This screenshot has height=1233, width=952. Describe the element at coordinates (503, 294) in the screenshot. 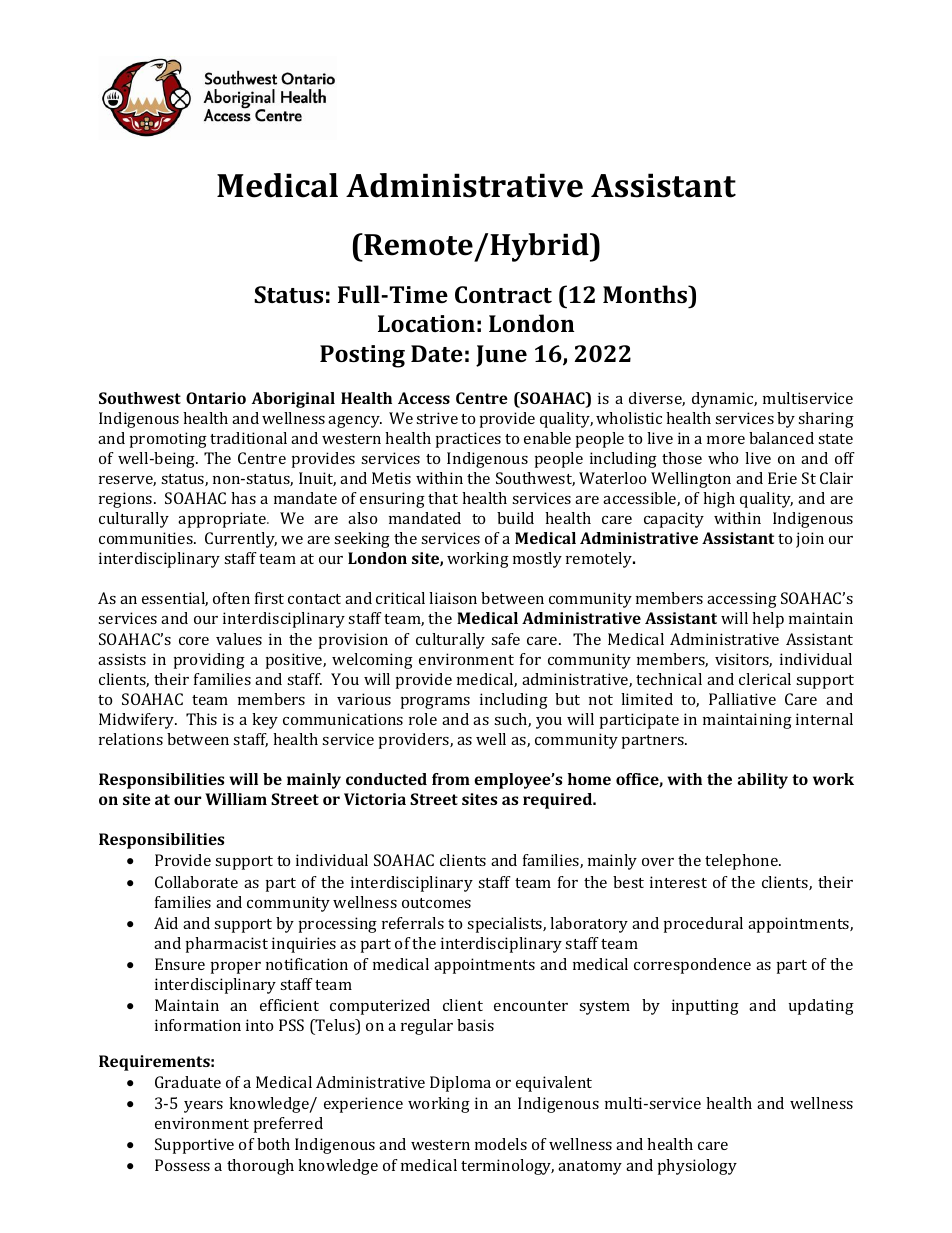

I see `Contract` at that location.
